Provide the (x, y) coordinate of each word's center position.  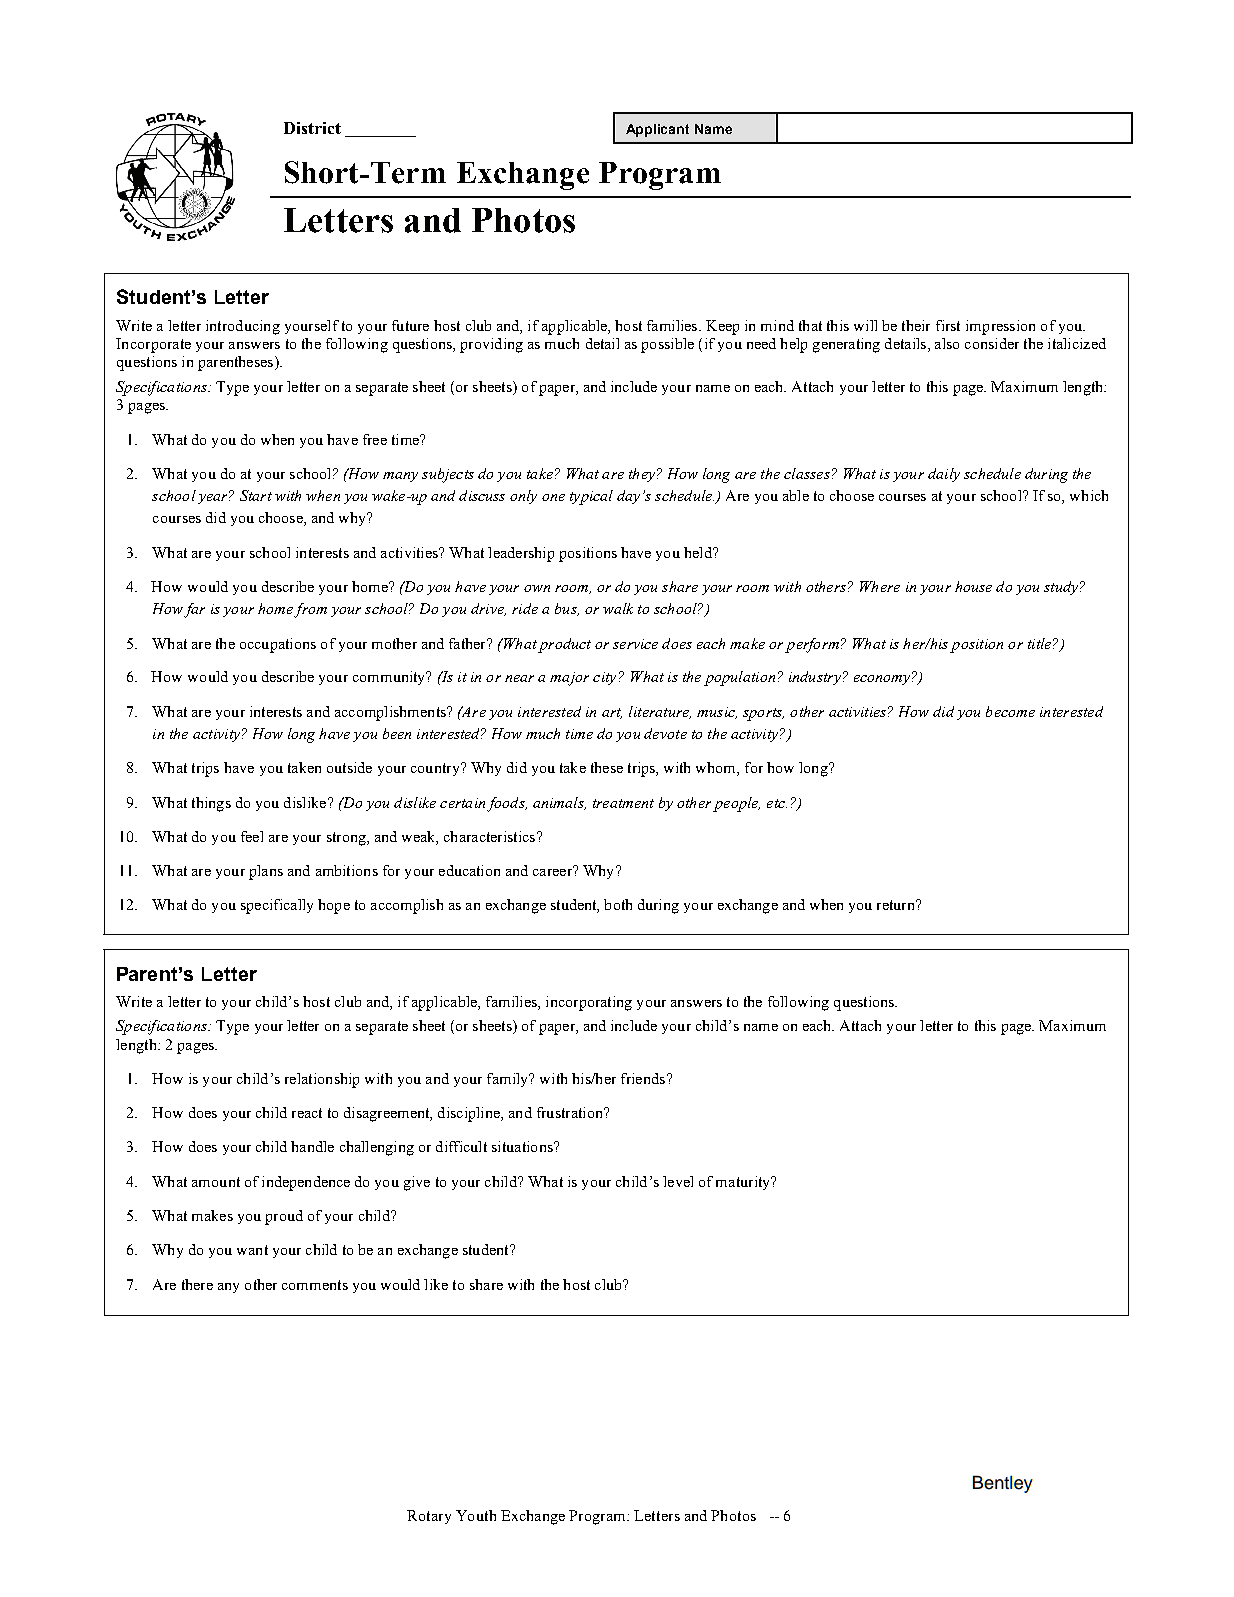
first (948, 325)
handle (312, 1146)
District (312, 128)
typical (591, 497)
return (897, 905)
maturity (744, 1183)
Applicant (657, 130)
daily (944, 475)
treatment (623, 803)
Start (256, 495)
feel (252, 836)
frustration (571, 1112)
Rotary (429, 1517)
